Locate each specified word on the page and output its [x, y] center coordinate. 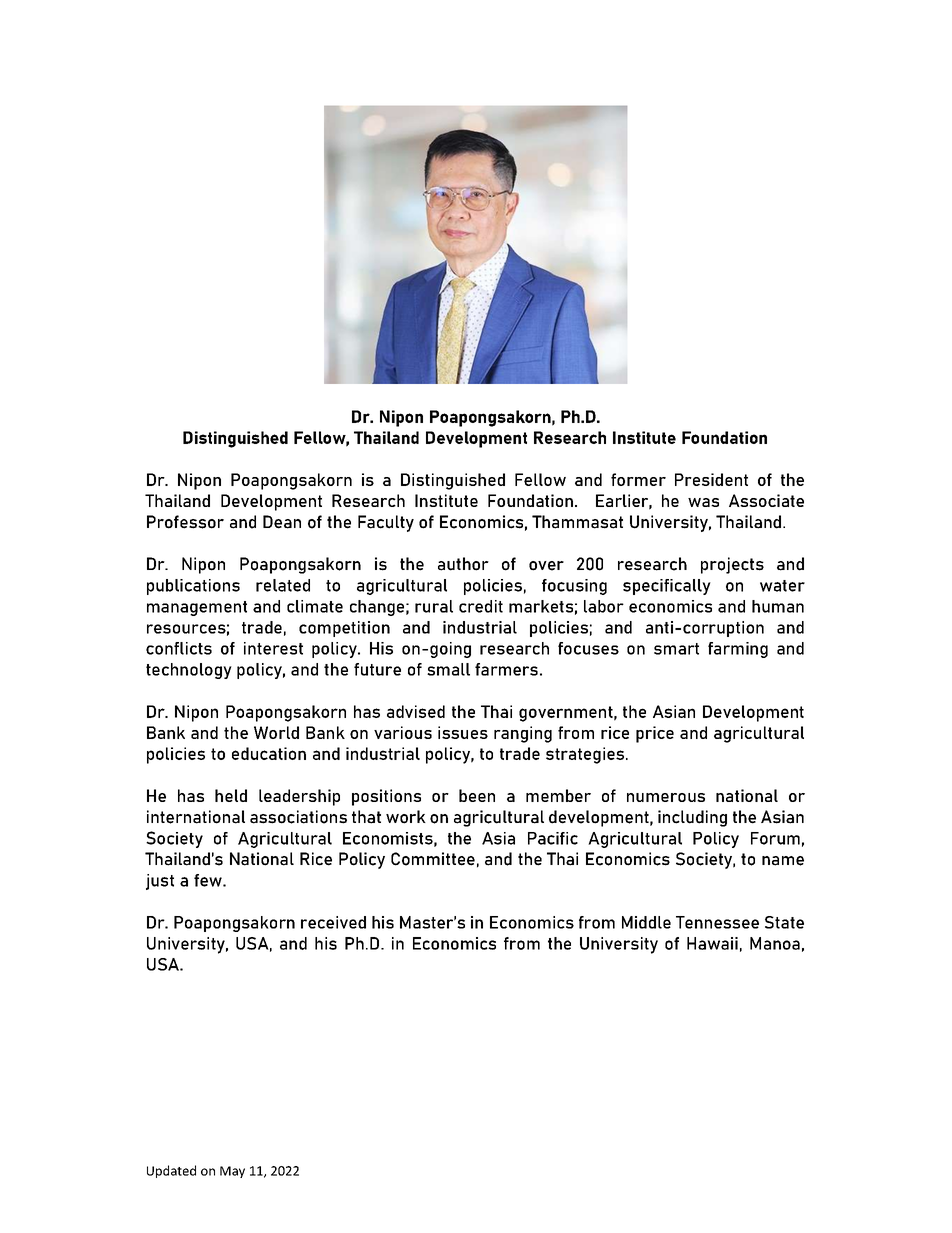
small [448, 669]
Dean [282, 522]
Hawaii [712, 943]
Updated [171, 1171]
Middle [646, 922]
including [692, 818]
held [231, 795]
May [232, 1172]
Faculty [386, 523]
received [333, 922]
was [703, 502]
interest [273, 648]
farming [738, 650]
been [477, 795]
